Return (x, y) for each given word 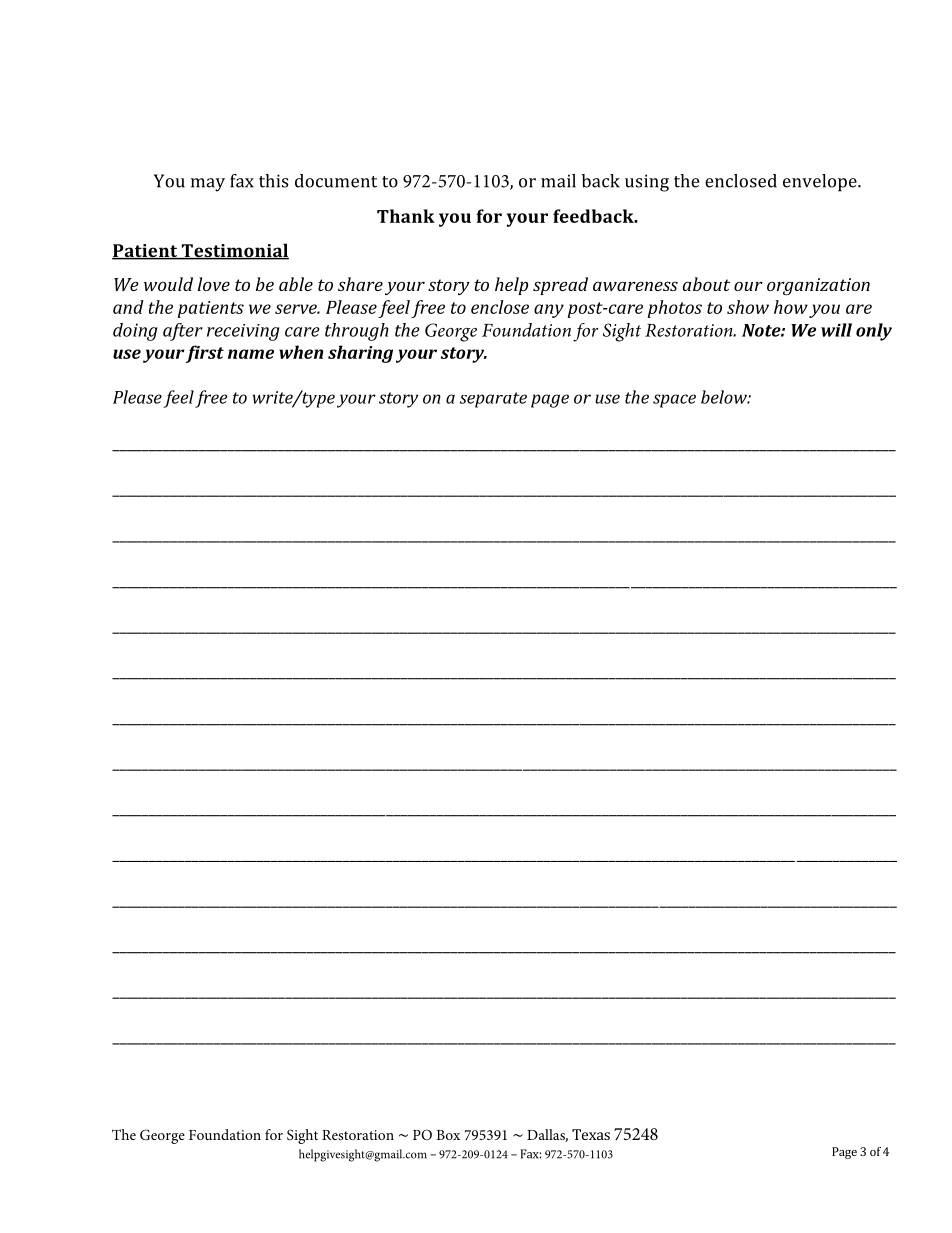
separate (493, 400)
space (674, 401)
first (205, 354)
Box (448, 1135)
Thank (406, 216)
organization (818, 287)
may (208, 185)
